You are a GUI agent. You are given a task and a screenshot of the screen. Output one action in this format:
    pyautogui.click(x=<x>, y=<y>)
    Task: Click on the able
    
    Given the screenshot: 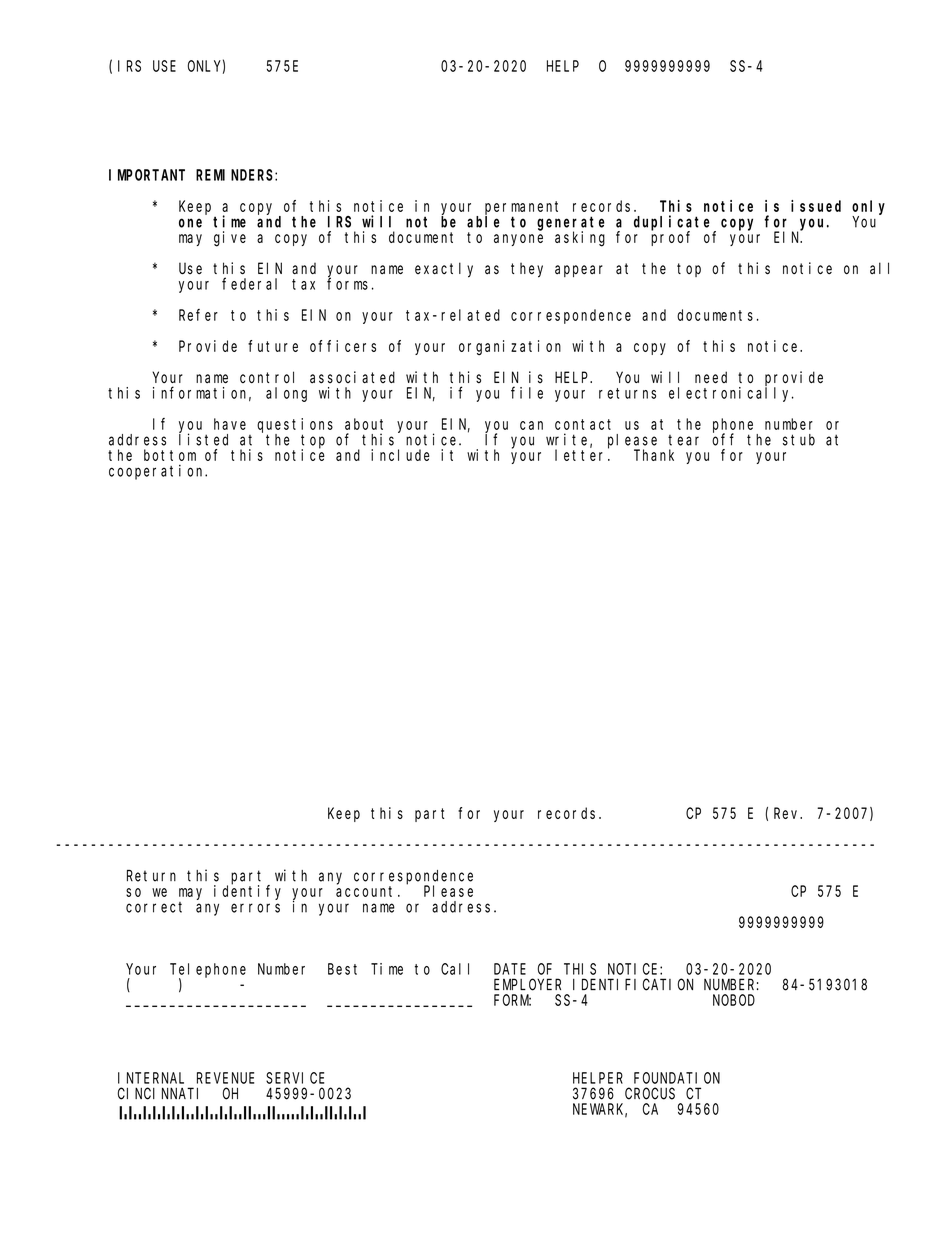 What is the action you would take?
    pyautogui.click(x=483, y=222)
